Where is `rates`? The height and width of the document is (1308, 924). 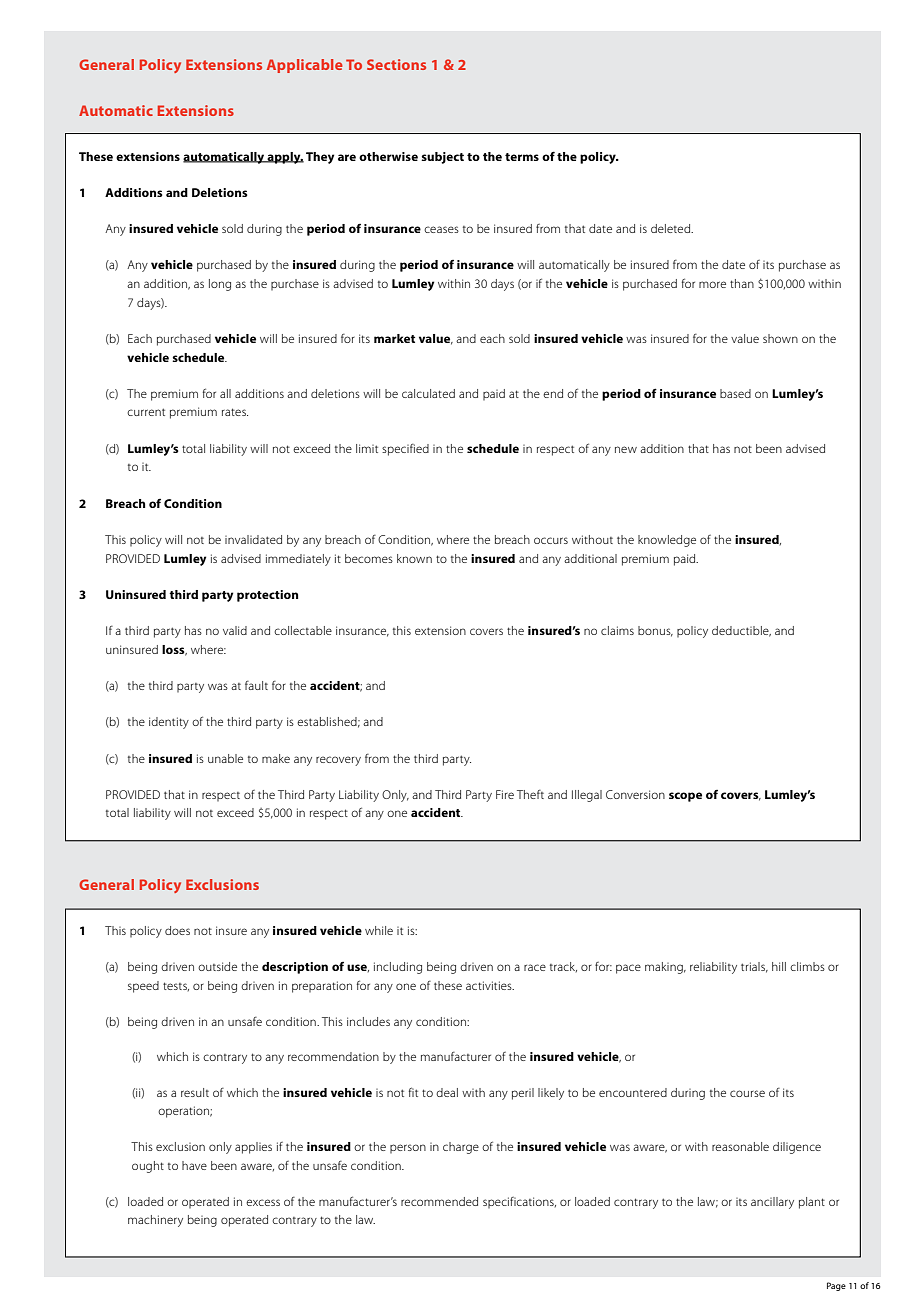 rates is located at coordinates (235, 412).
